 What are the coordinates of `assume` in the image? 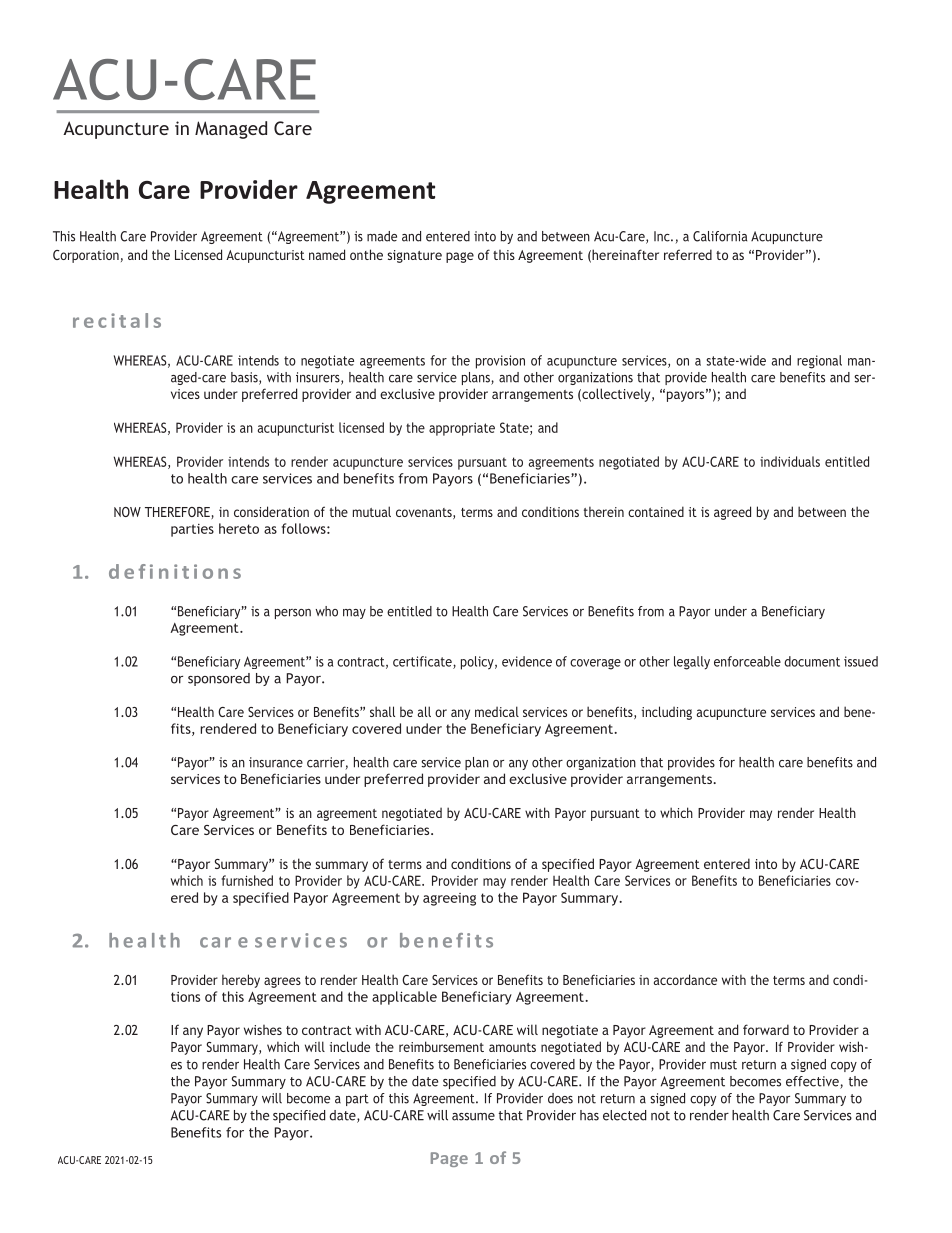 It's located at (473, 1117).
